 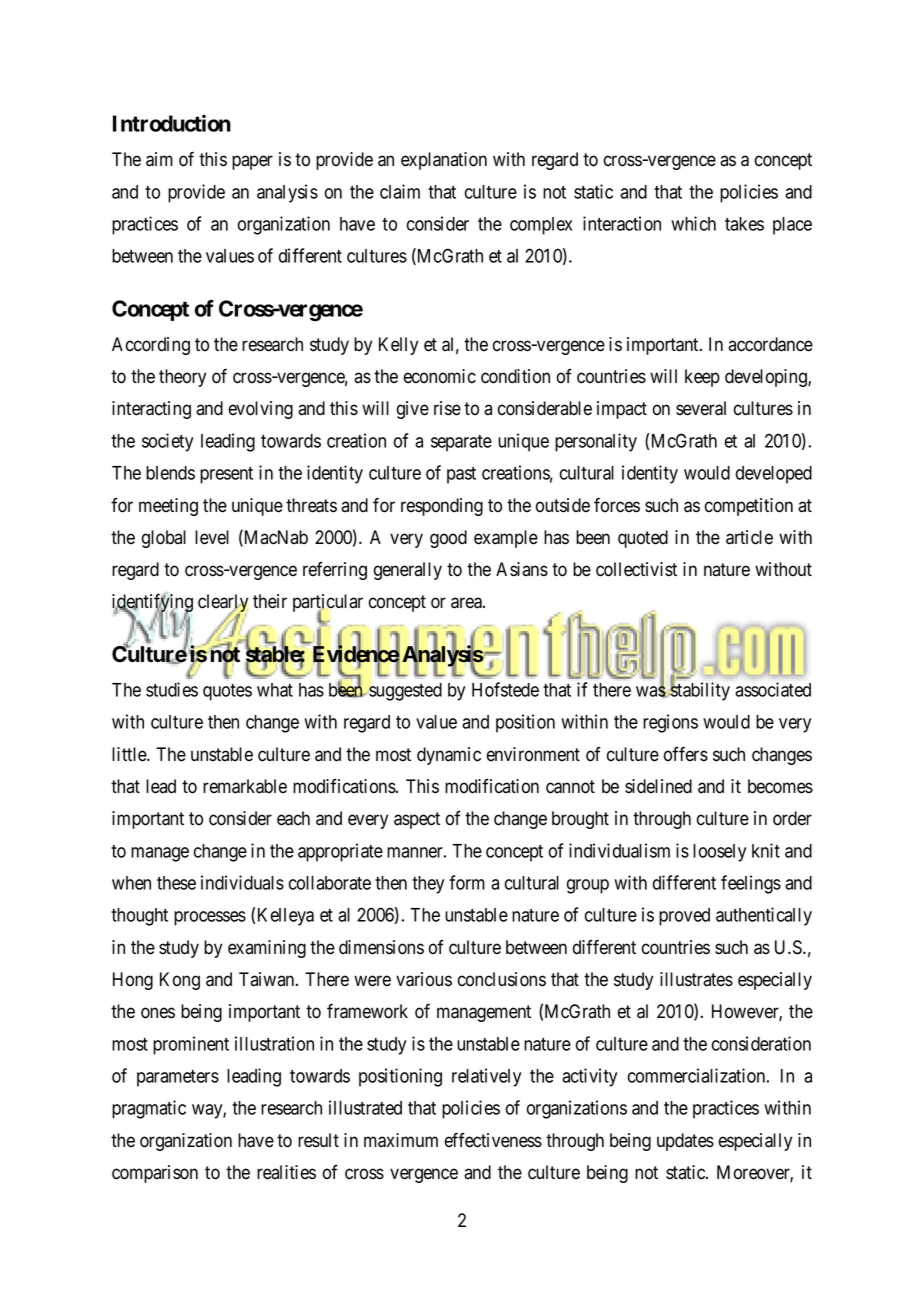 What do you see at coordinates (505, 689) in the document?
I see `Hofstede` at bounding box center [505, 689].
